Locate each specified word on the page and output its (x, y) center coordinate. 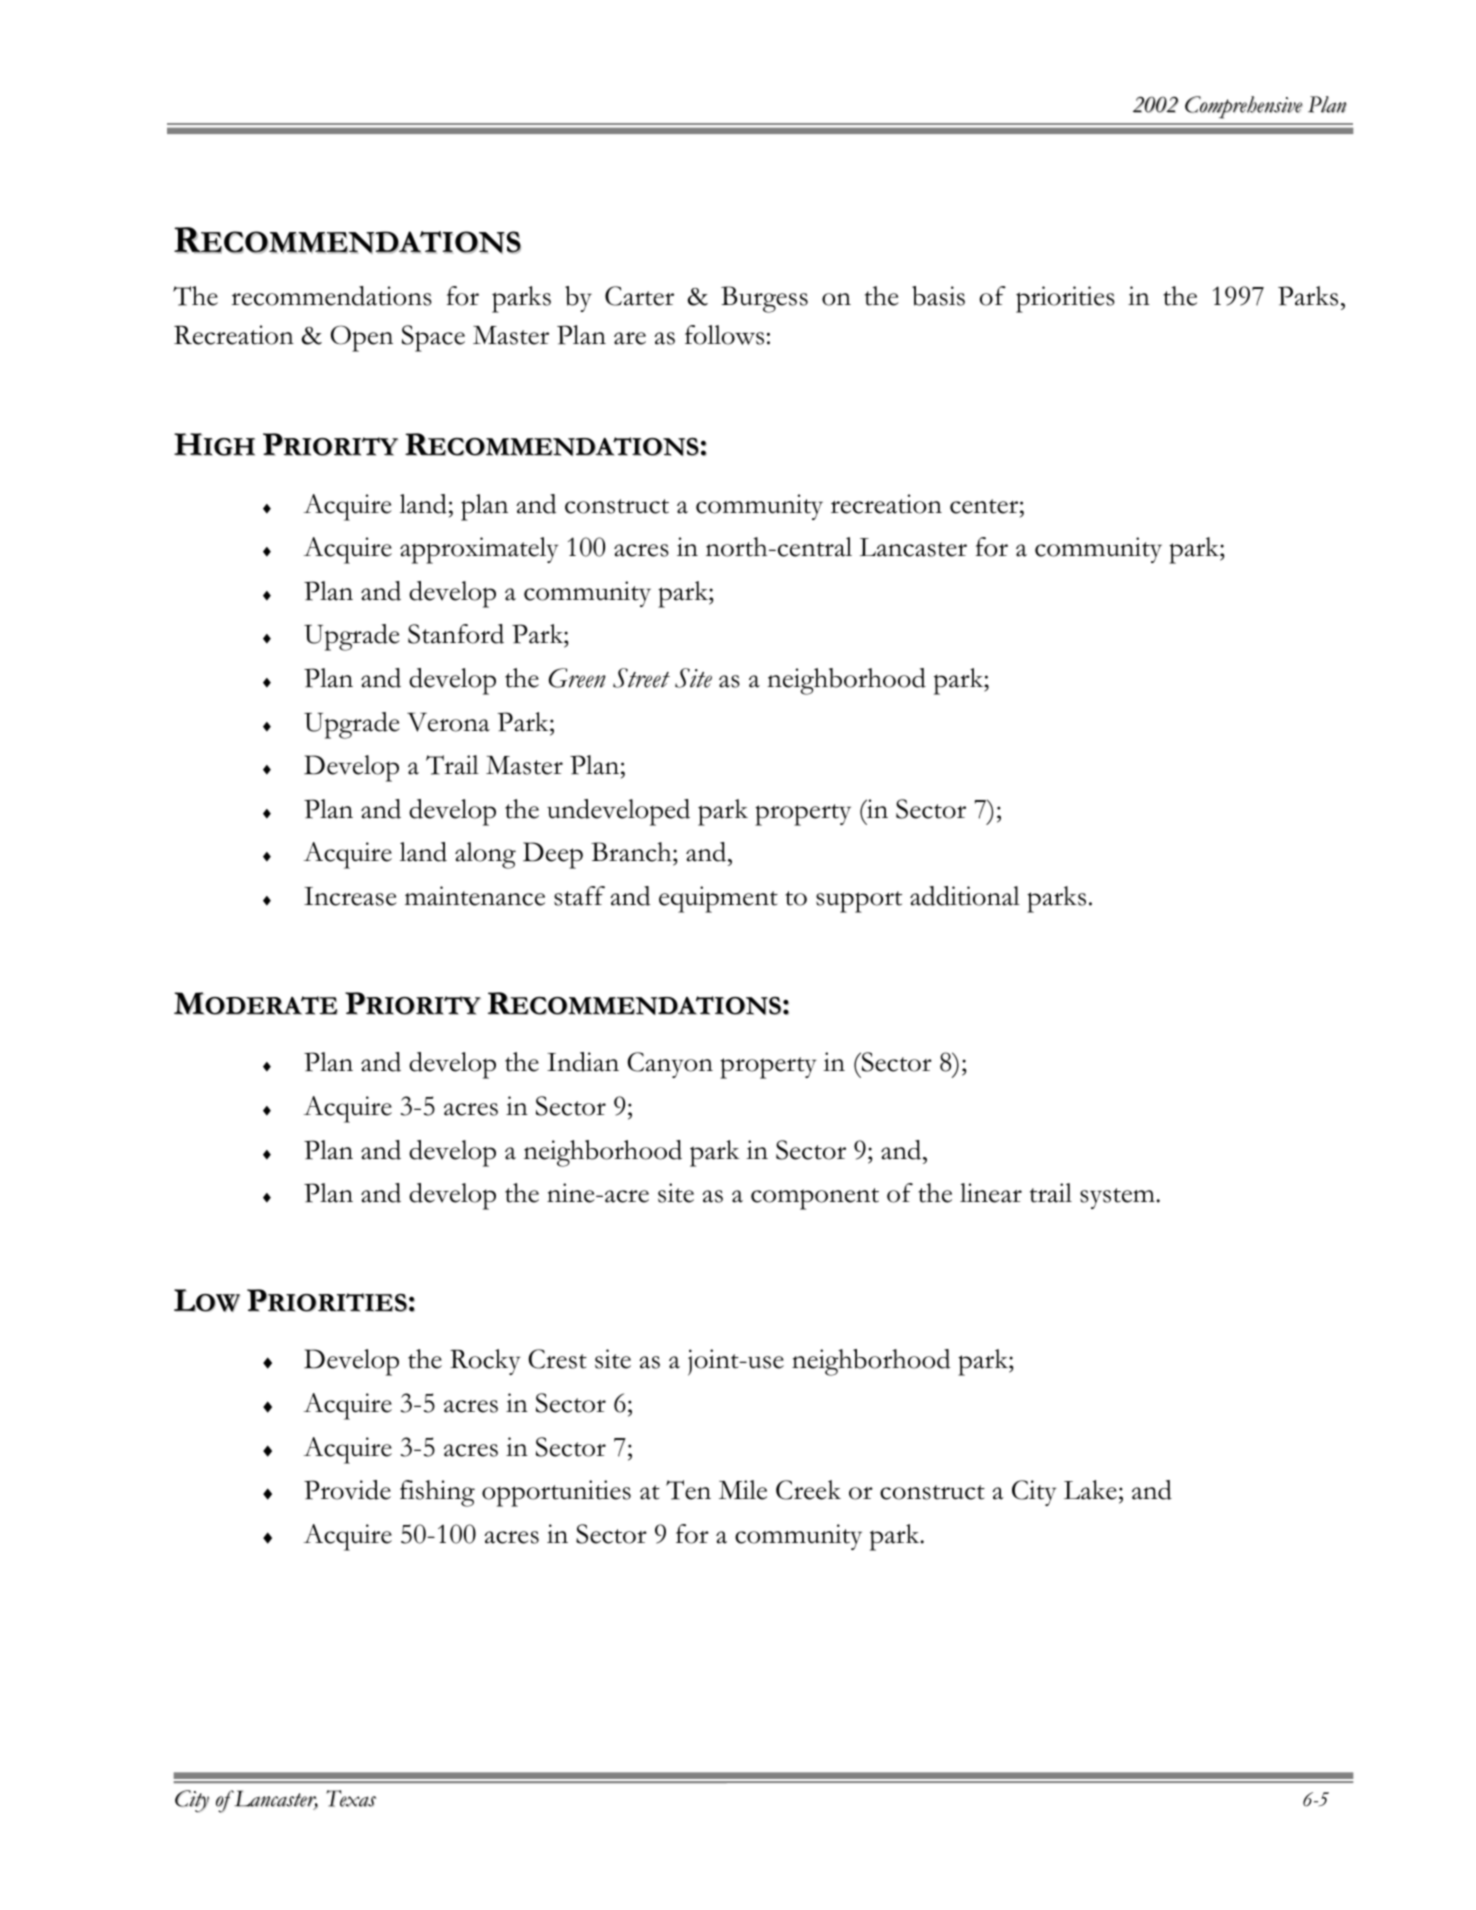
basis (938, 296)
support (859, 902)
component (815, 1199)
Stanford (456, 634)
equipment (718, 899)
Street (641, 678)
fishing (437, 1493)
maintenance (475, 896)
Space (433, 338)
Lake (1090, 1490)
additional (965, 896)
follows (724, 335)
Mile (743, 1490)
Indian (583, 1062)
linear (991, 1193)
